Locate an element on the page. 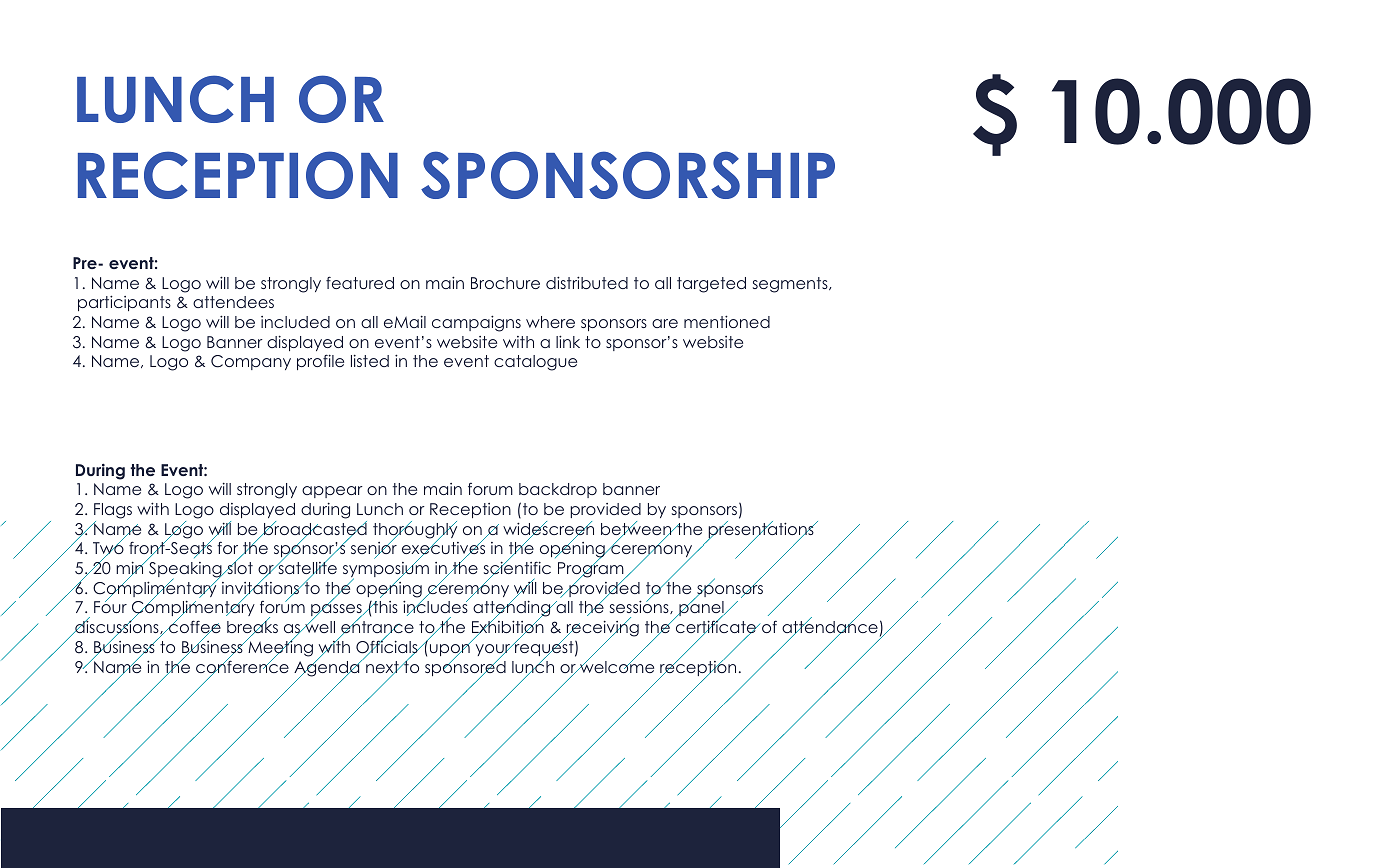  conference is located at coordinates (242, 667).
